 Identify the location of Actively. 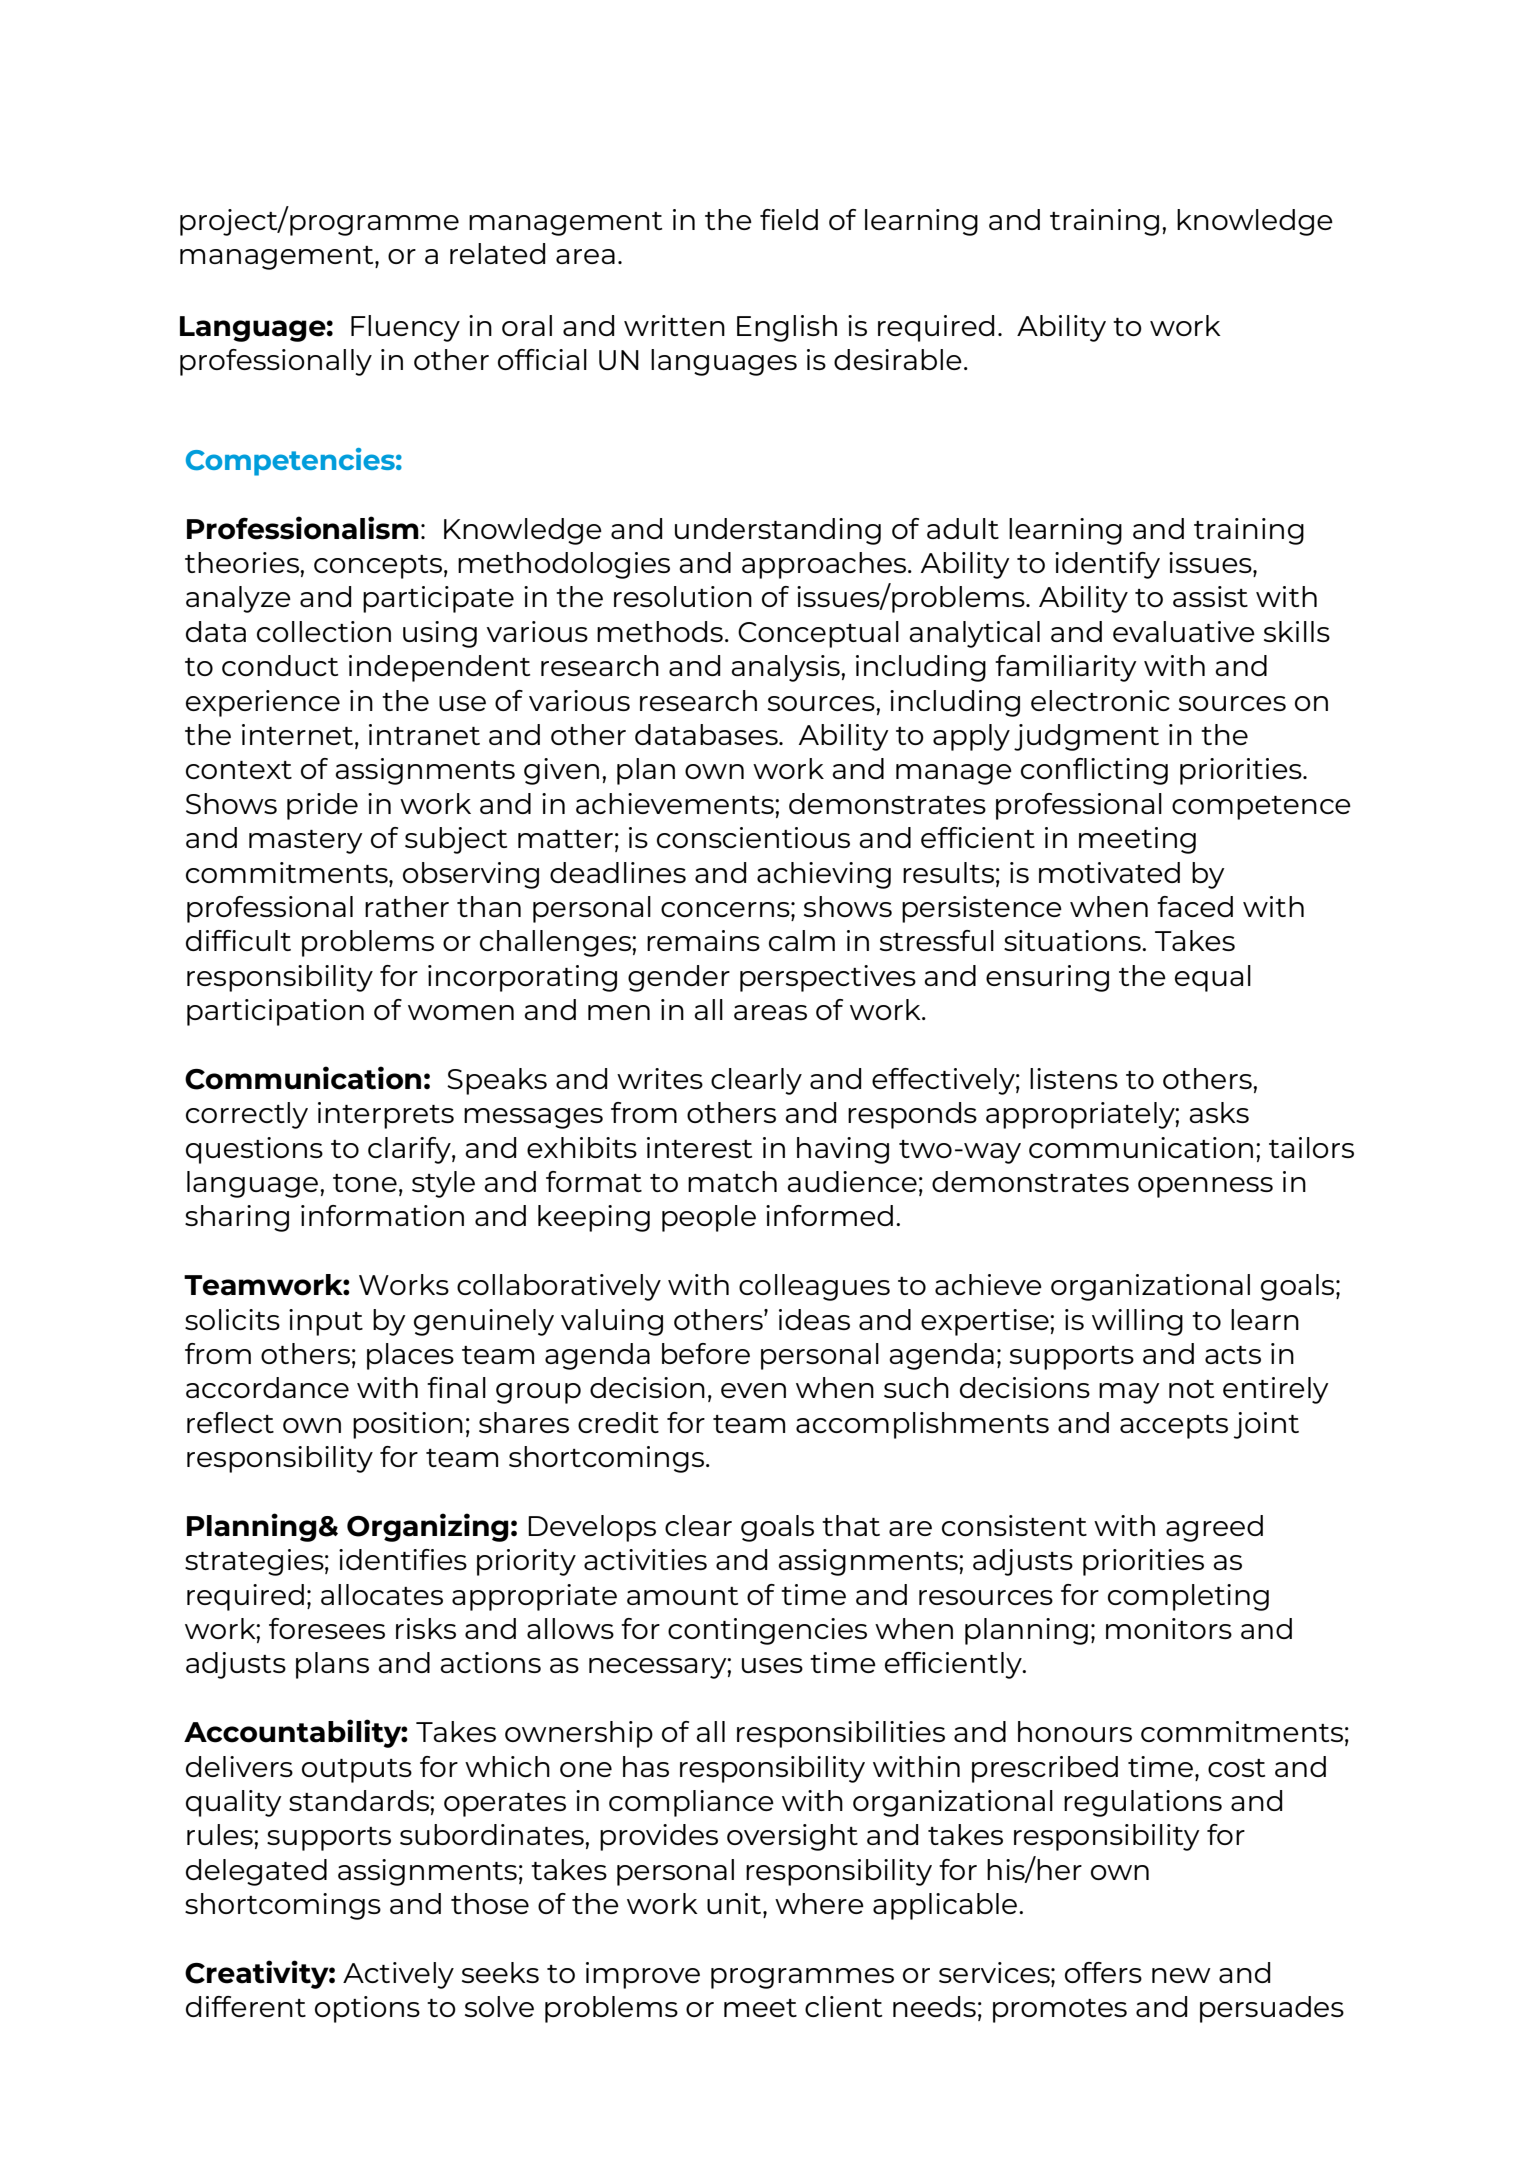
(398, 1975).
